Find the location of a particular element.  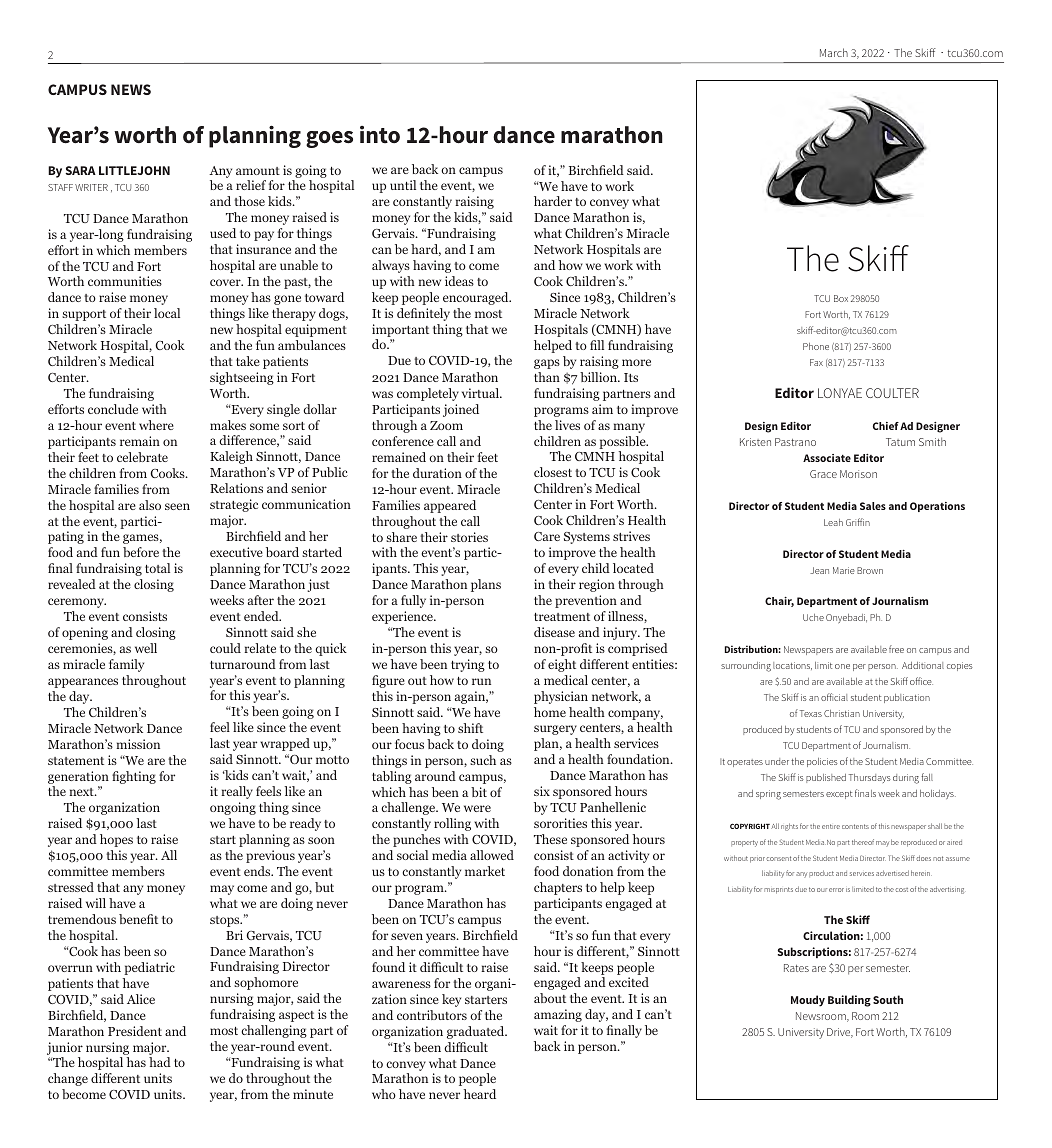

contents is located at coordinates (855, 826).
